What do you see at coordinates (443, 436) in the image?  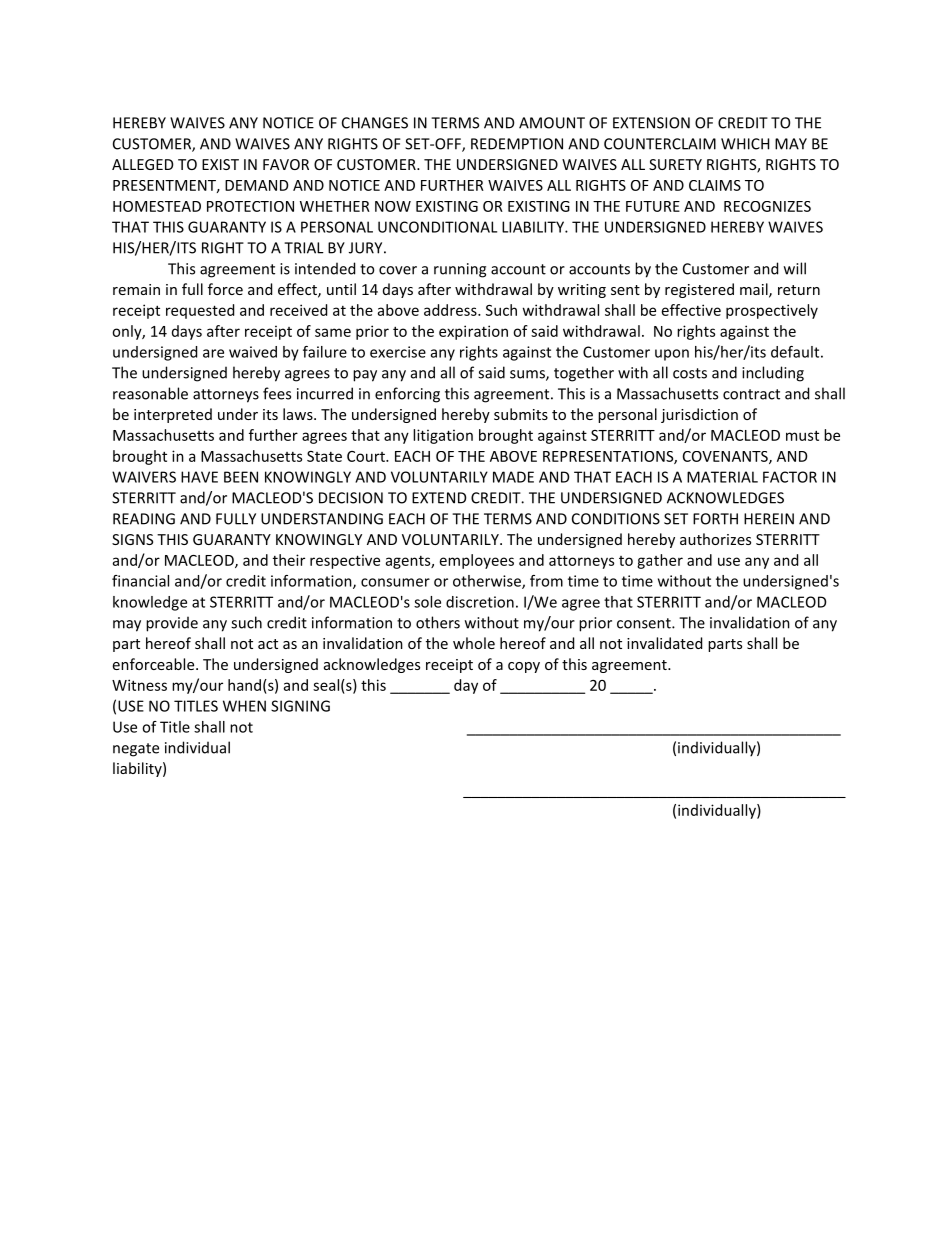 I see `litigation` at bounding box center [443, 436].
